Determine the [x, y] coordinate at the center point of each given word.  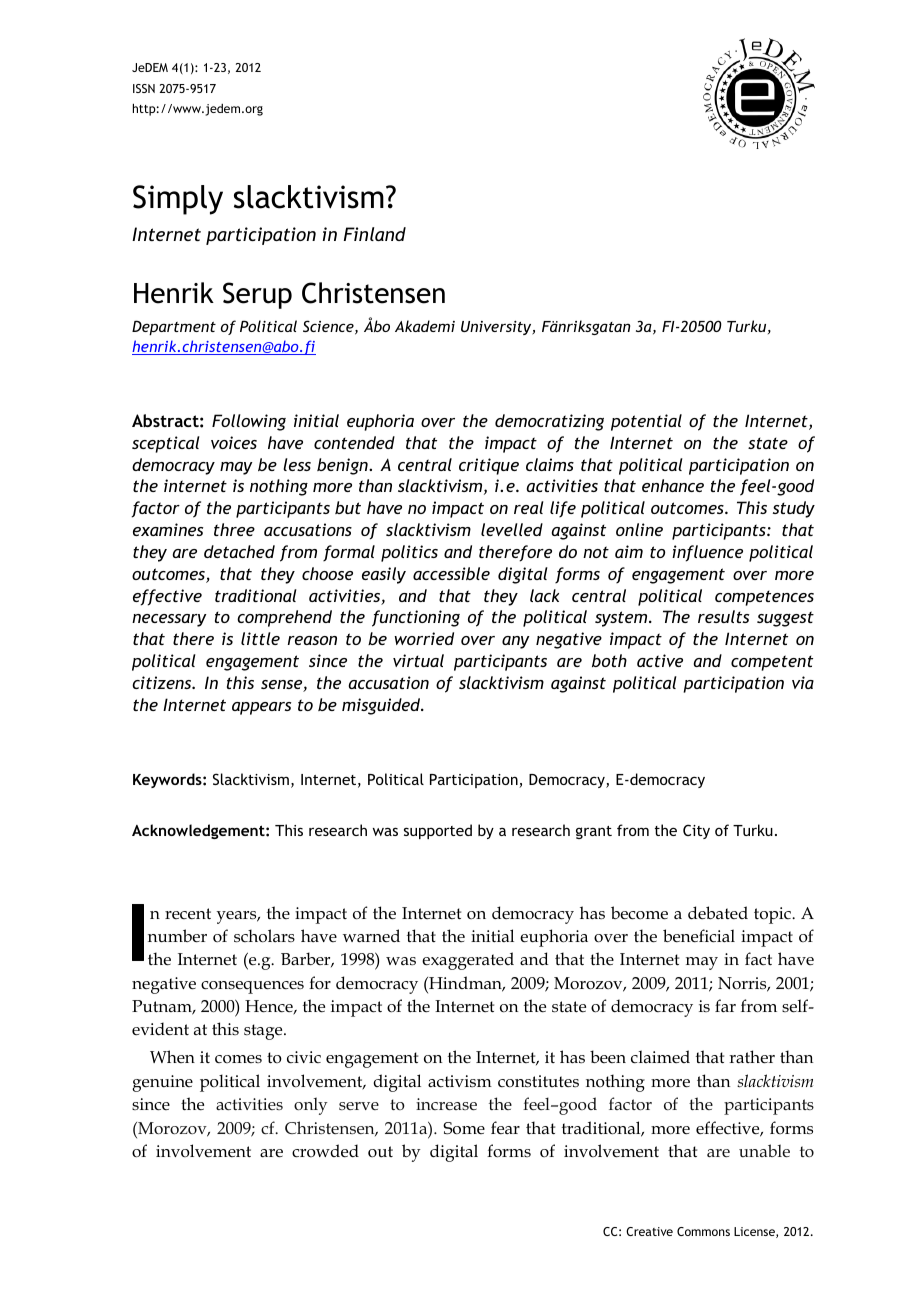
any [516, 642]
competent [772, 663]
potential [646, 422]
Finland [375, 234]
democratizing [549, 422]
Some [464, 1128]
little [260, 638]
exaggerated [468, 961]
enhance [673, 485]
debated [718, 912]
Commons [703, 1231]
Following [249, 422]
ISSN [144, 88]
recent [188, 914]
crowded [325, 1151]
